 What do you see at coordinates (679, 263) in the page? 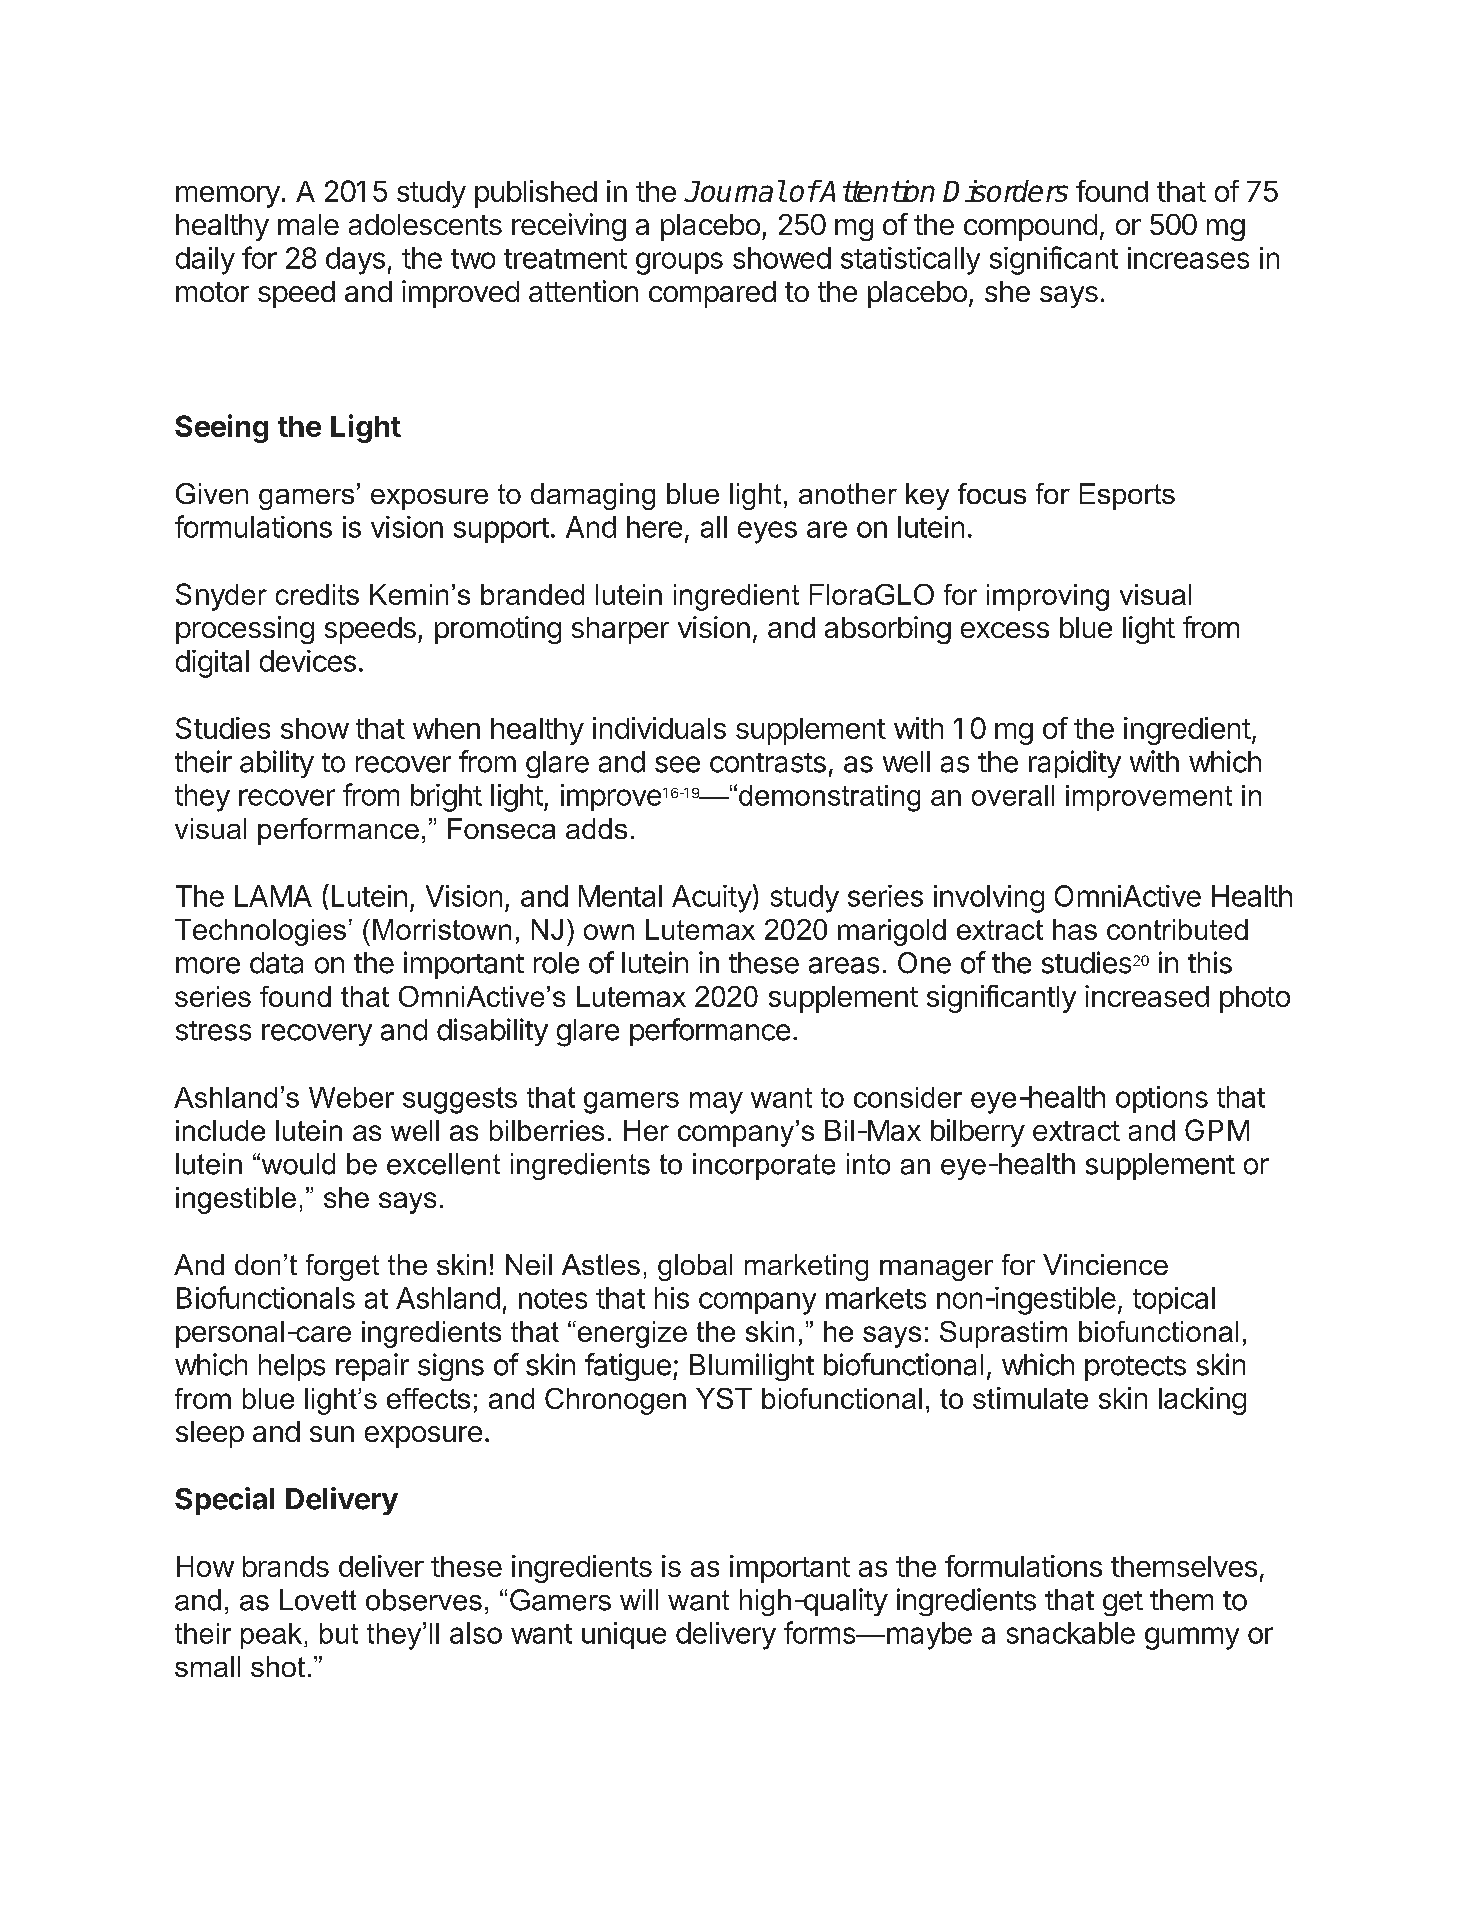
I see `groups` at bounding box center [679, 263].
